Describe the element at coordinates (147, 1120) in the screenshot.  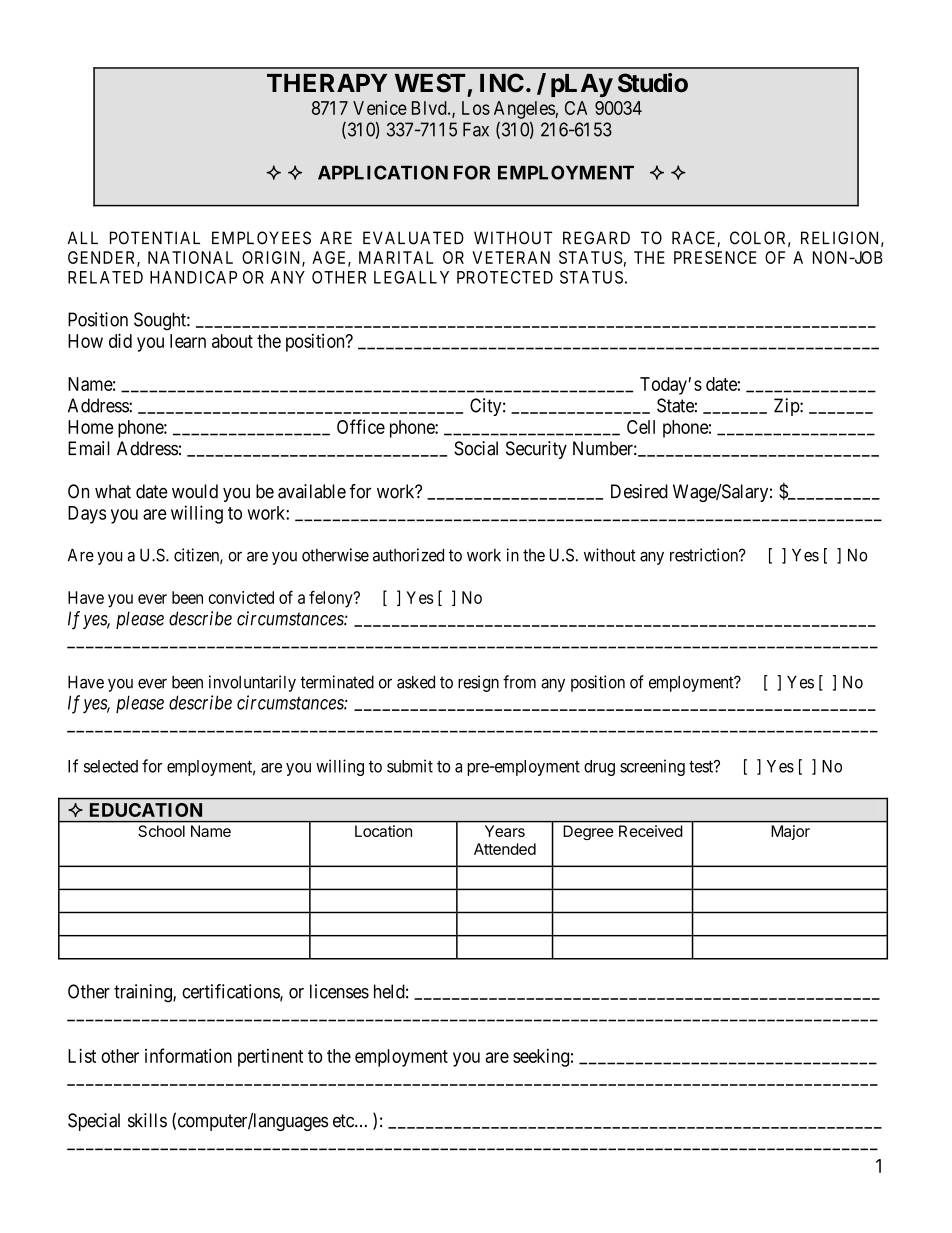
I see `skills` at that location.
